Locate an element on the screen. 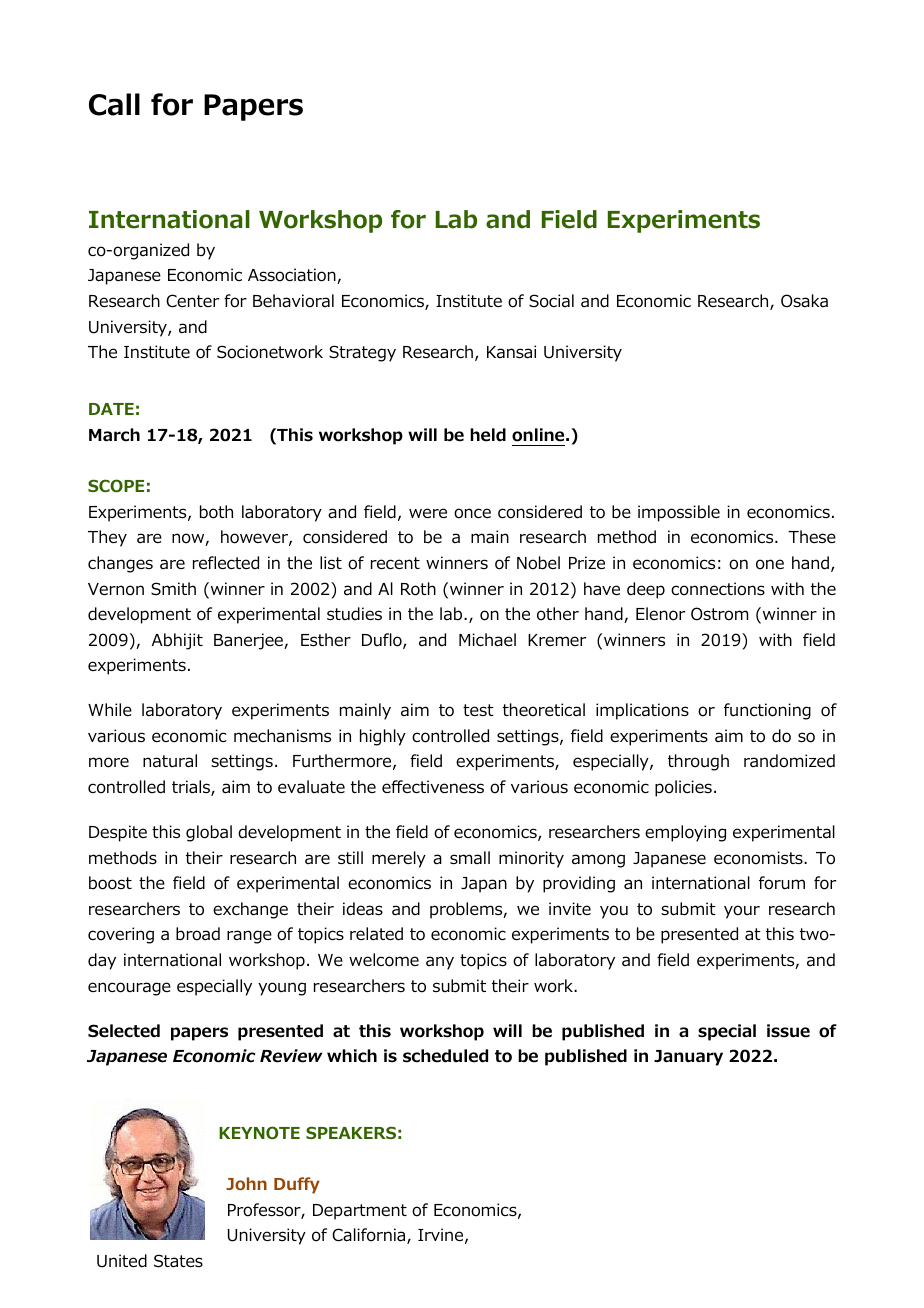 The image size is (924, 1308). Call is located at coordinates (114, 104).
